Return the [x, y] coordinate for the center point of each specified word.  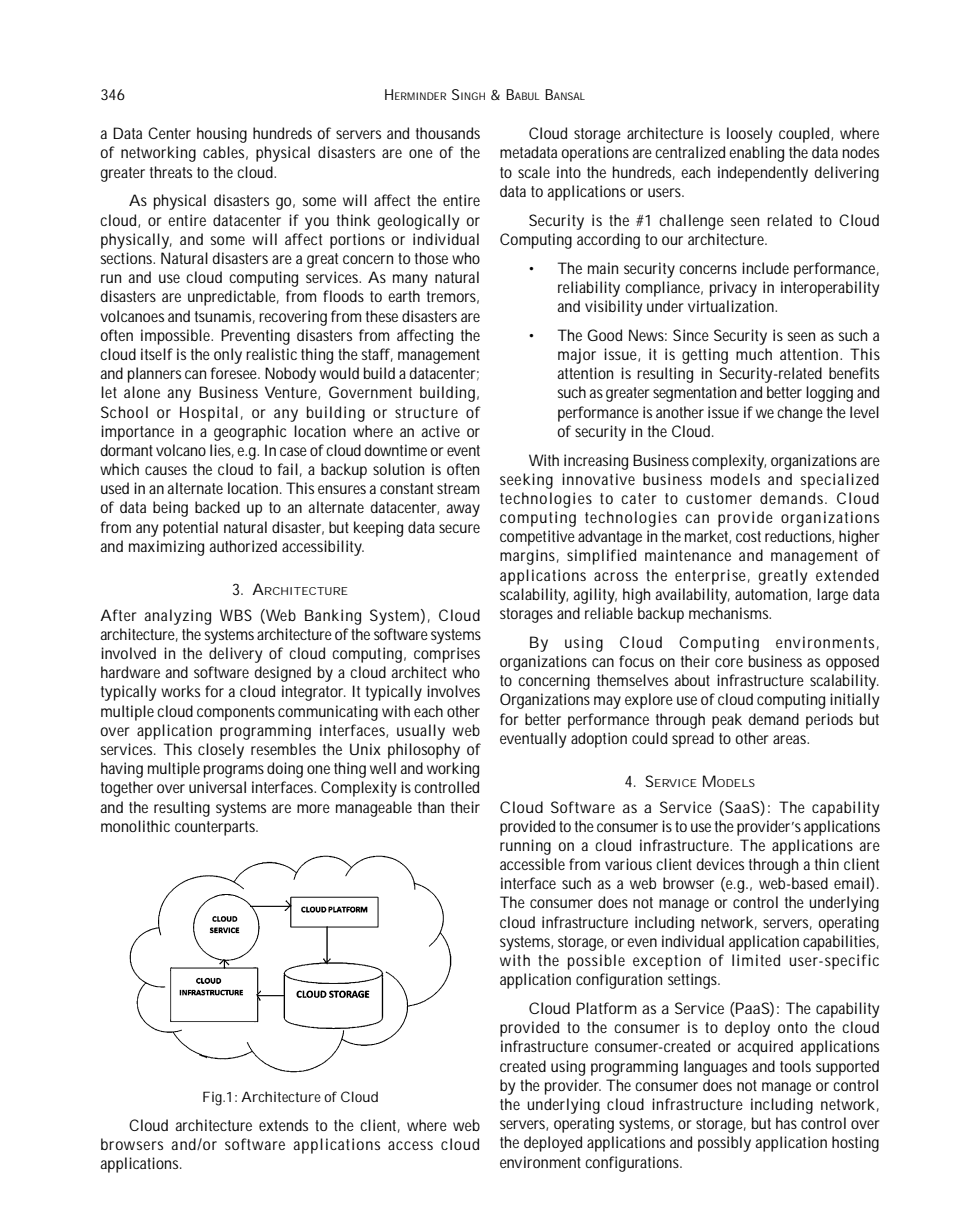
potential [190, 529]
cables [225, 153]
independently [763, 174]
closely [221, 751]
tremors [453, 297]
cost [748, 536]
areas [791, 739]
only [228, 356]
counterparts [216, 828]
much [754, 354]
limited [756, 960]
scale [534, 172]
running [525, 847]
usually [421, 732]
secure [459, 528]
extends [283, 1125]
